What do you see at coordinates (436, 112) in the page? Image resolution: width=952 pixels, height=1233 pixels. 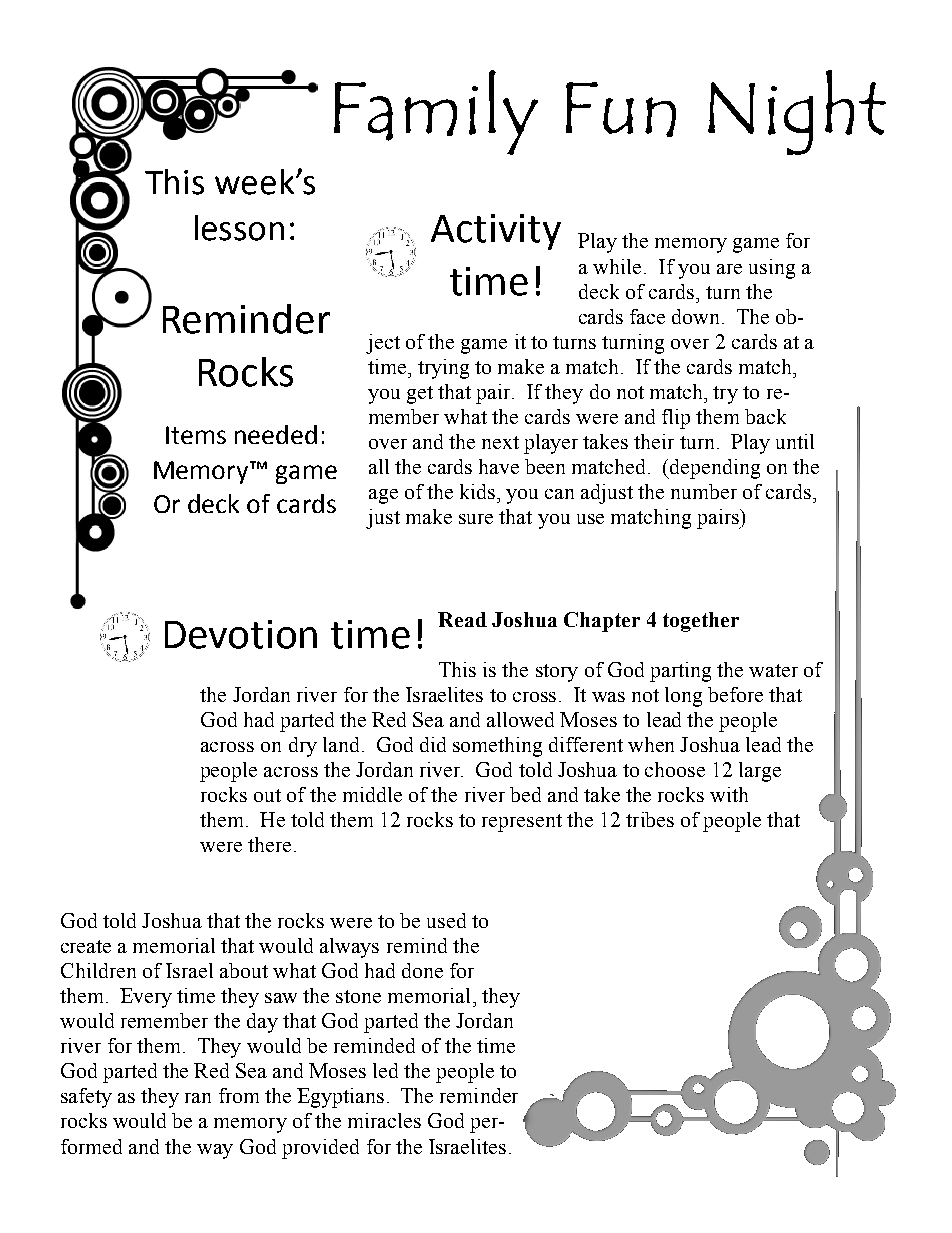 I see `Family` at bounding box center [436, 112].
